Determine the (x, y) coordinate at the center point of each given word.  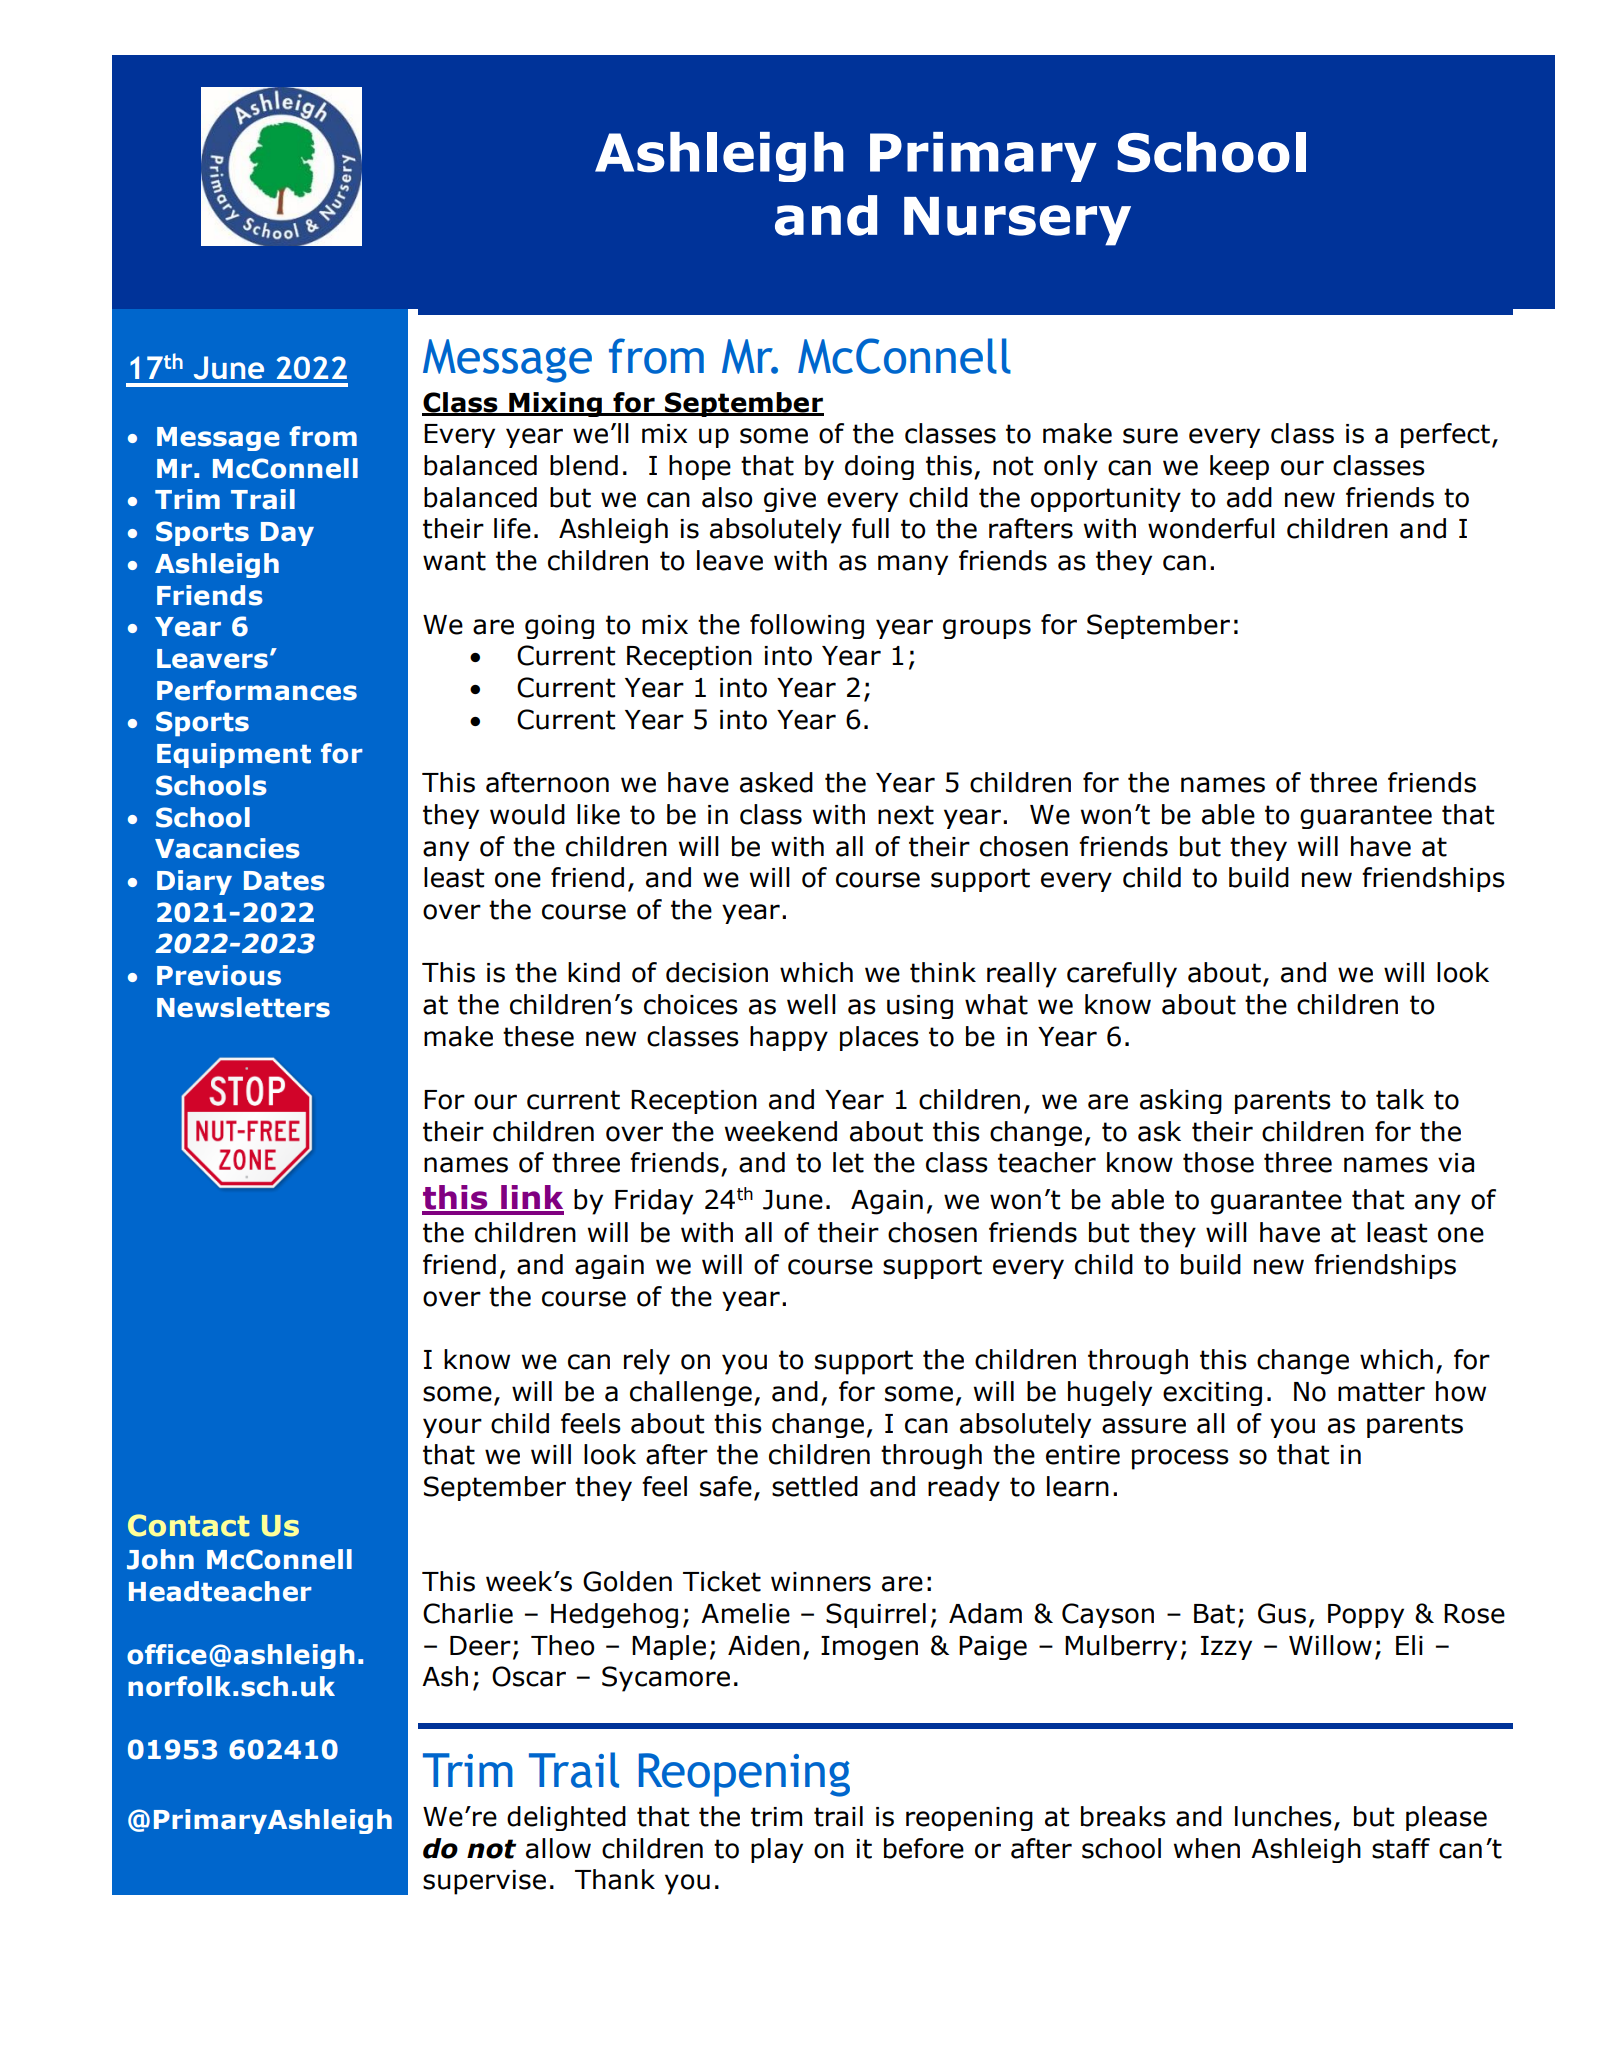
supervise (484, 1882)
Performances (257, 690)
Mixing (555, 404)
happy (789, 1038)
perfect (1445, 435)
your (452, 1428)
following (807, 626)
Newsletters (243, 1007)
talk (1400, 1099)
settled (815, 1486)
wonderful (1211, 528)
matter (1381, 1392)
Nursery (1017, 221)
